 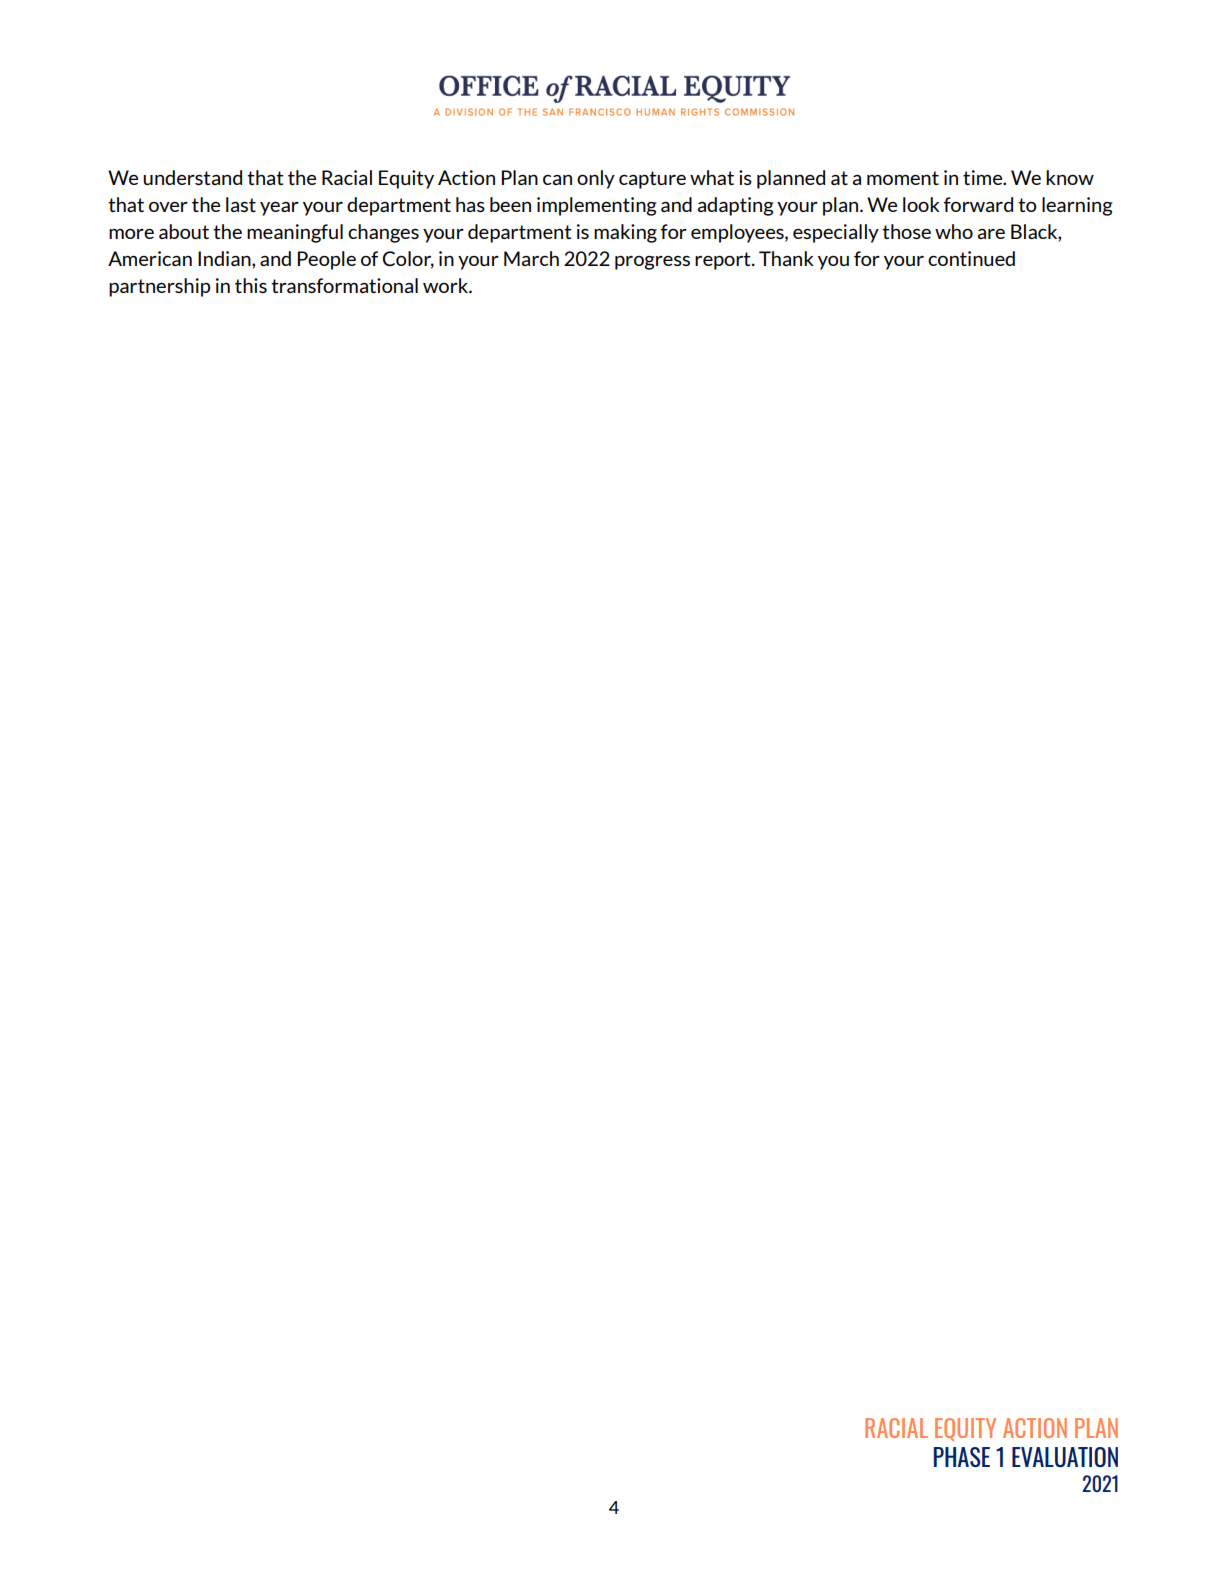 I want to click on EVALUATION, so click(x=1065, y=1457).
